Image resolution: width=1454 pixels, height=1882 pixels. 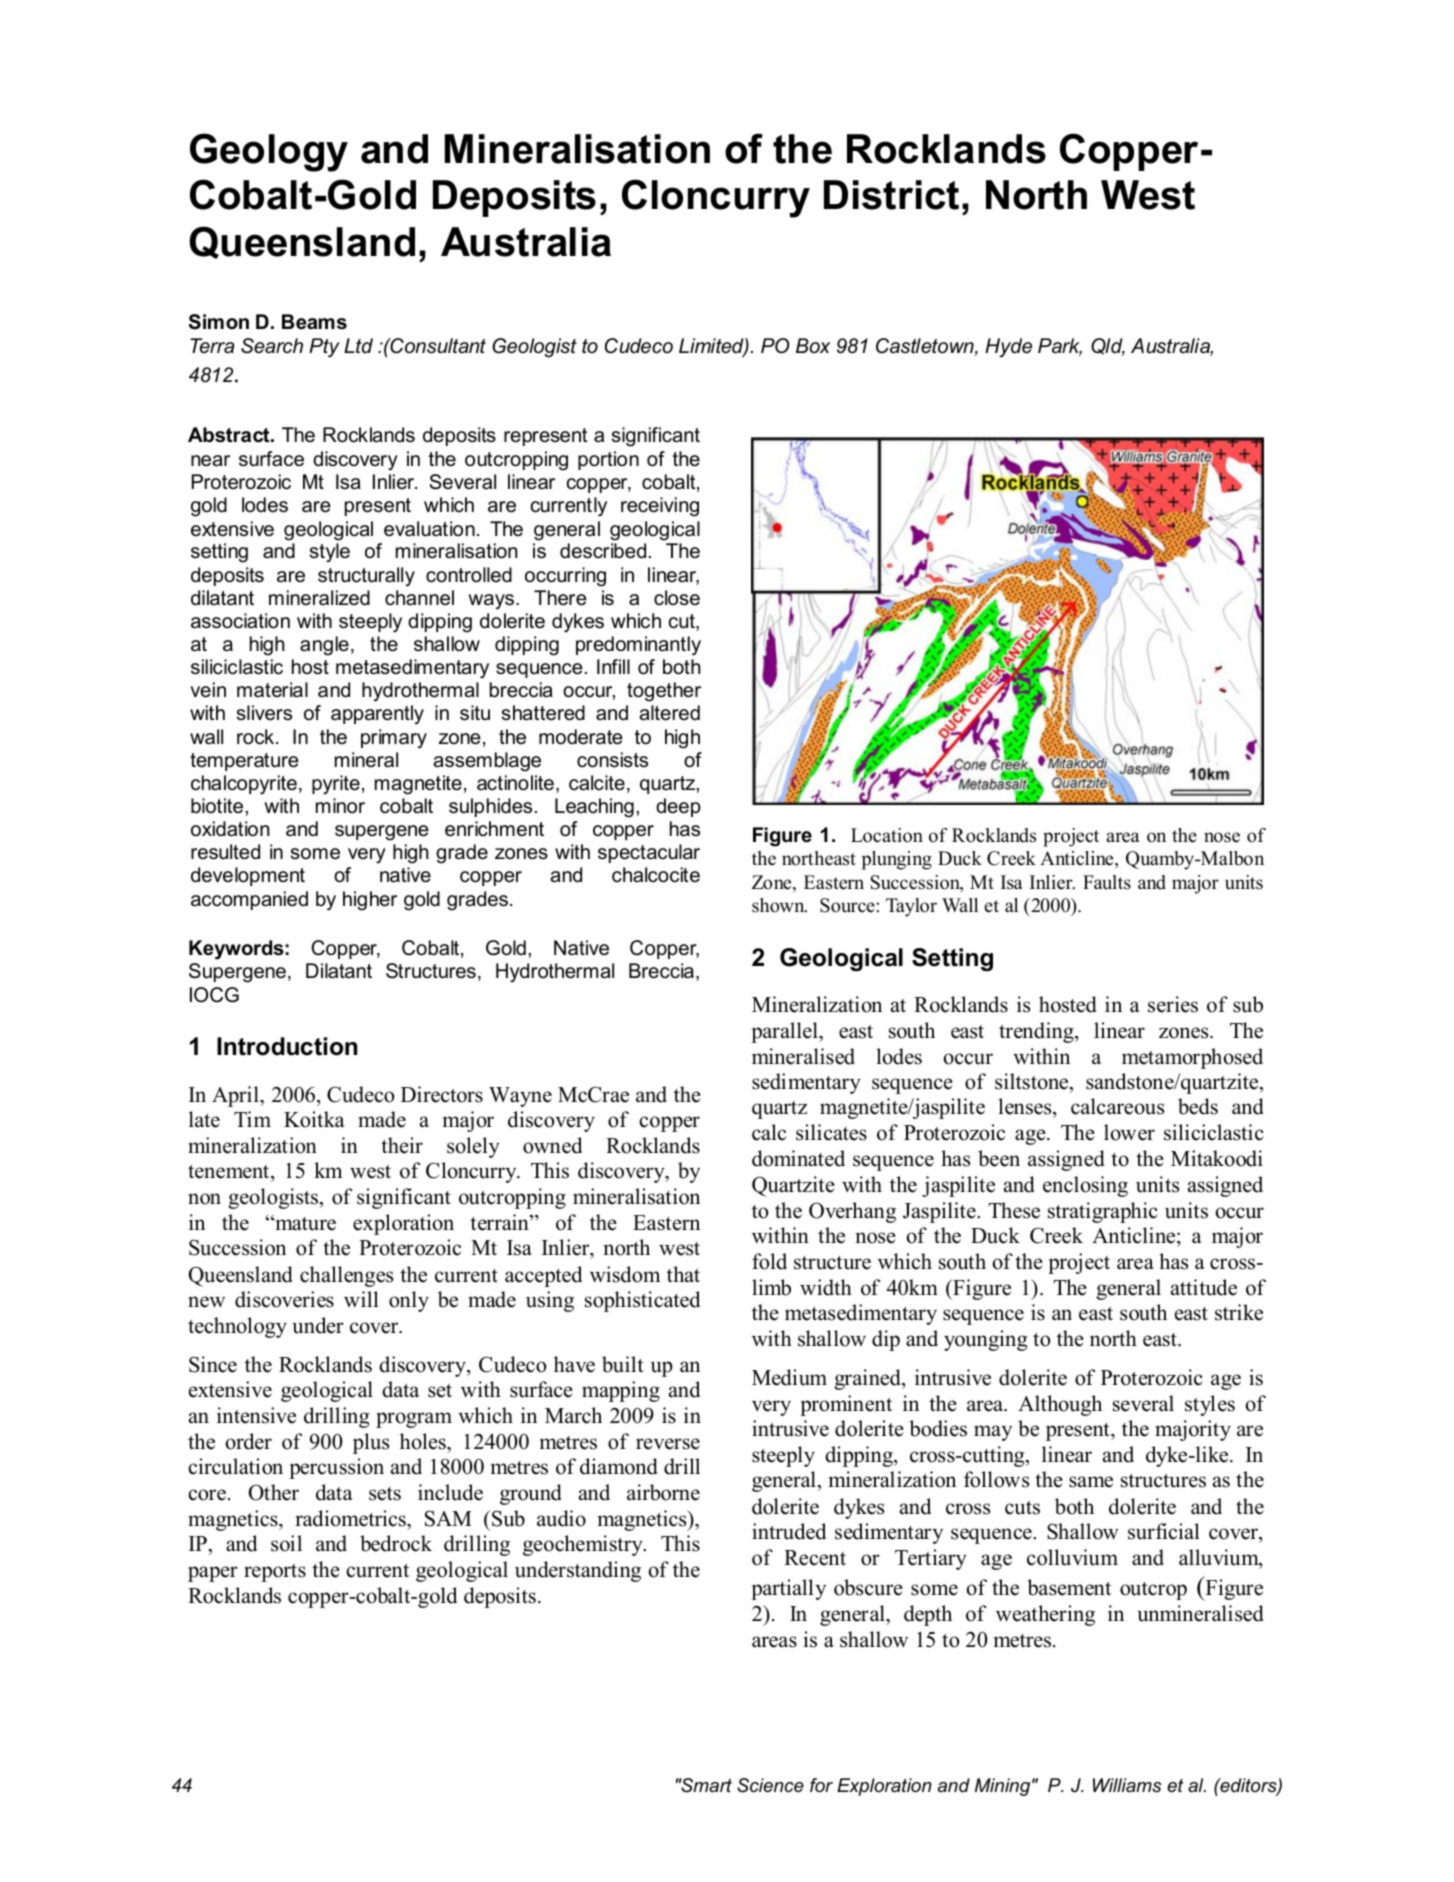 I want to click on Qld, so click(x=1108, y=347).
